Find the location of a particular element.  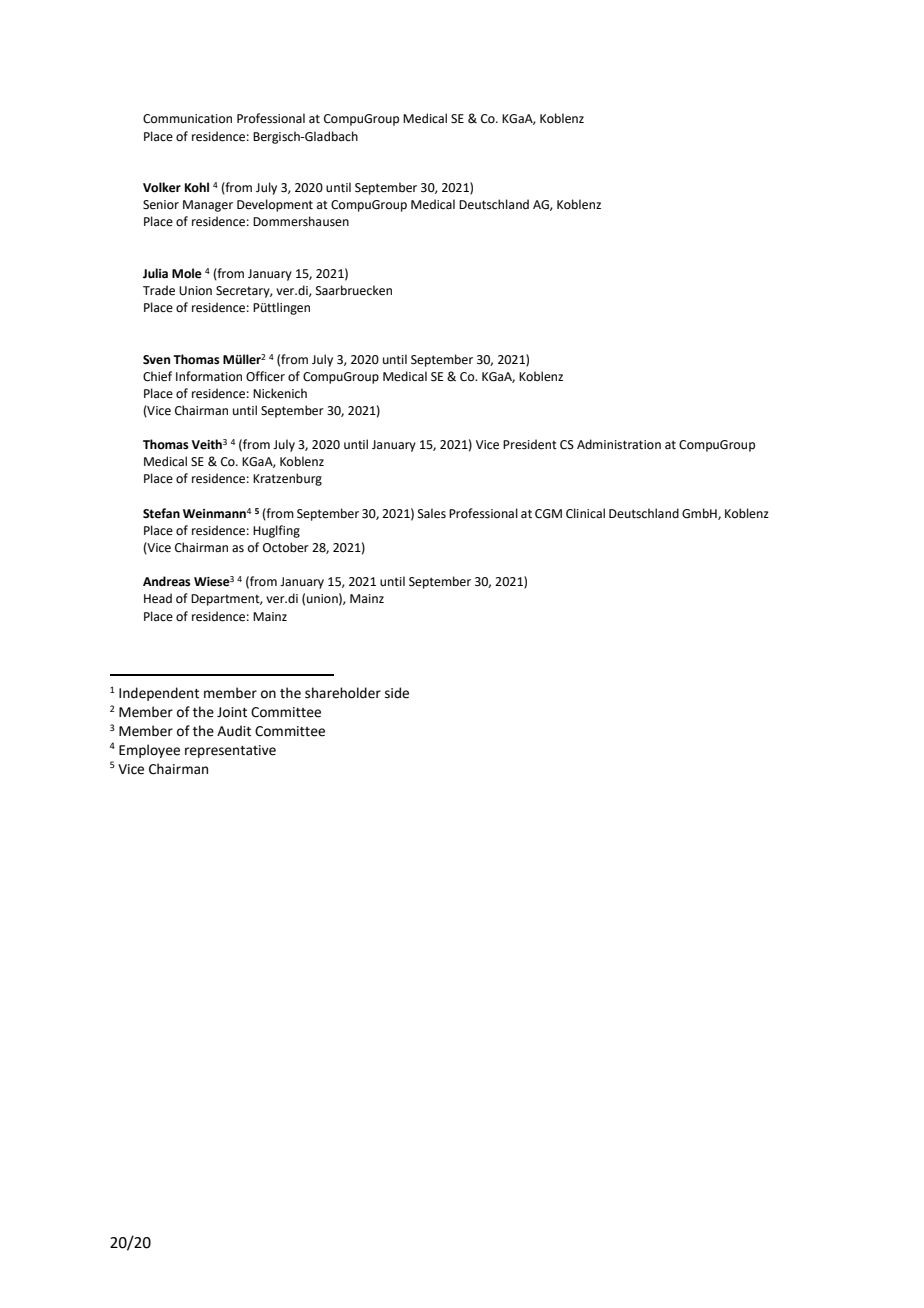

CGM is located at coordinates (548, 514).
